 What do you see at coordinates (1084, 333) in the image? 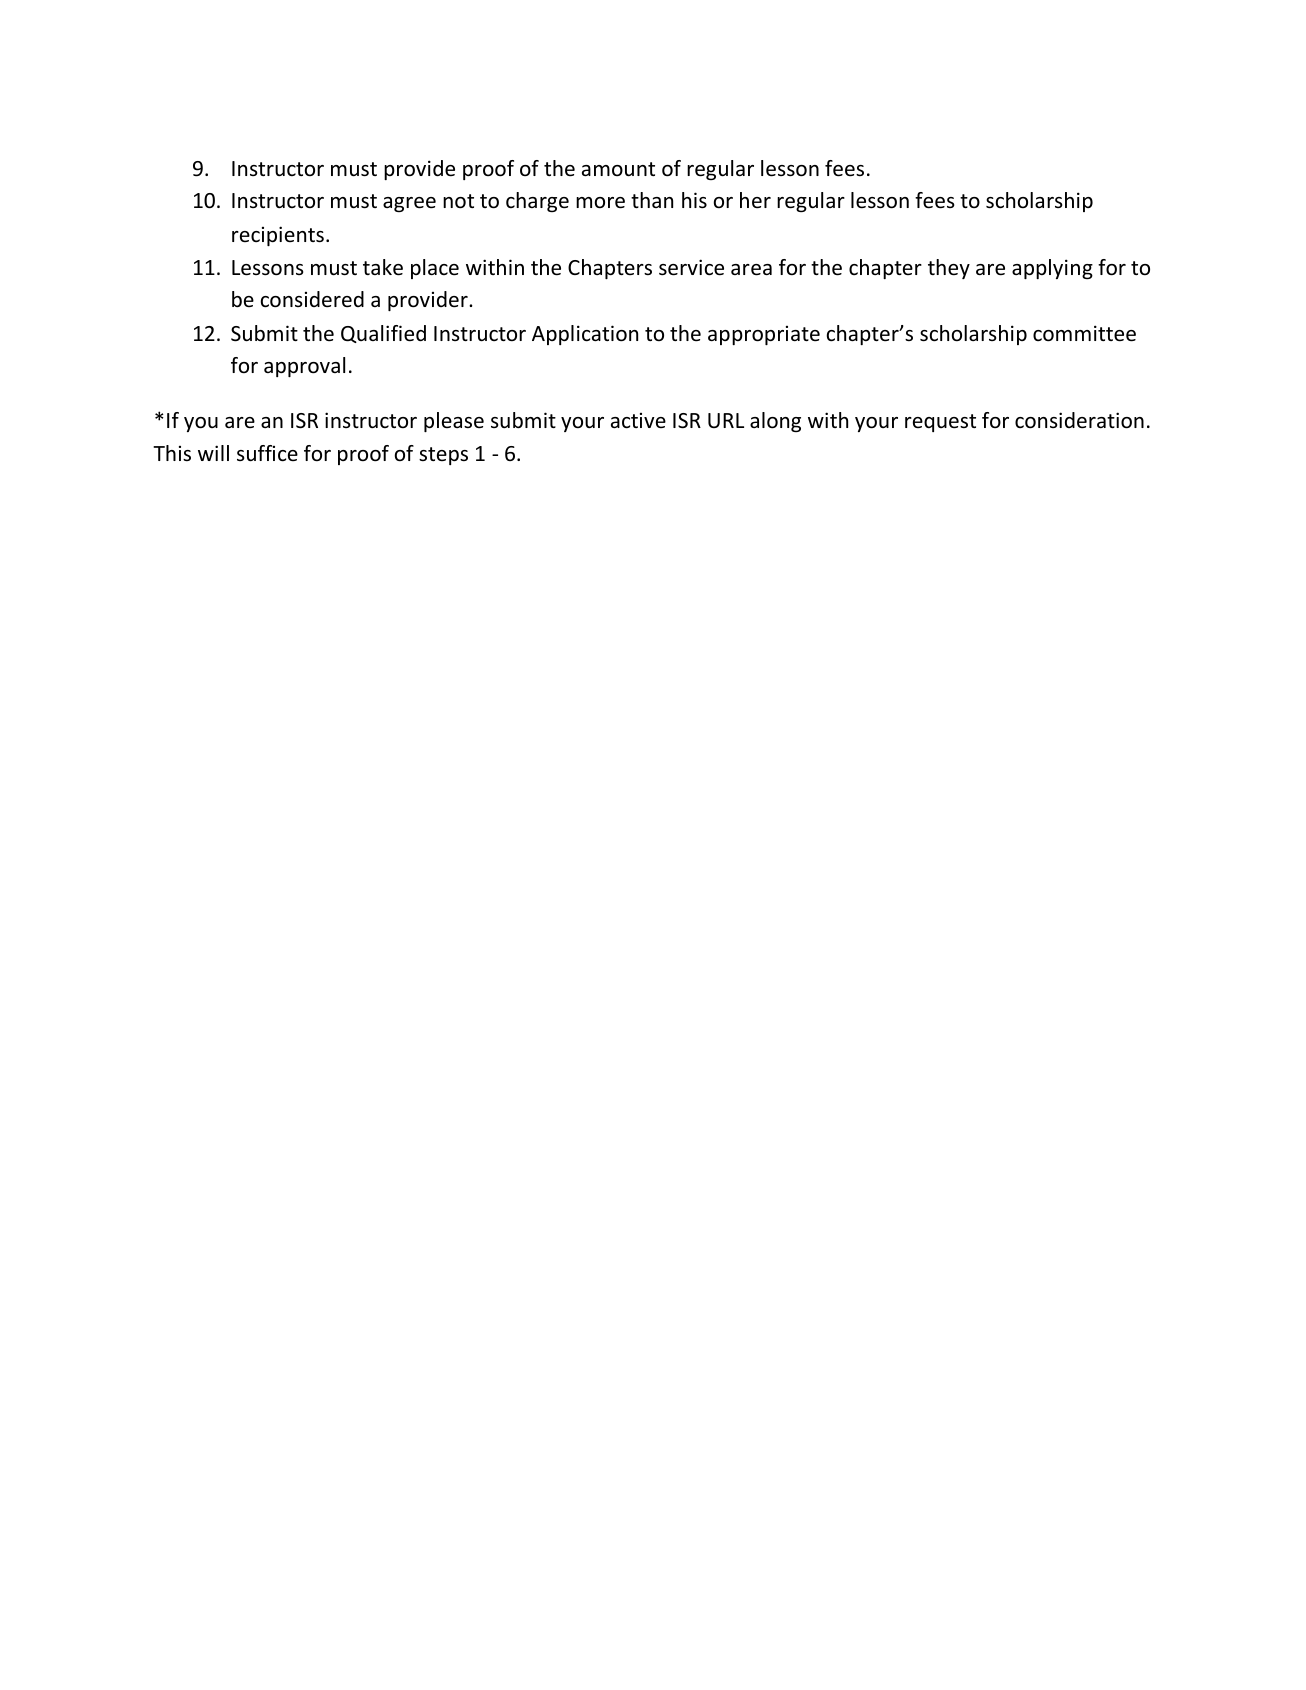
I see `committee` at bounding box center [1084, 333].
